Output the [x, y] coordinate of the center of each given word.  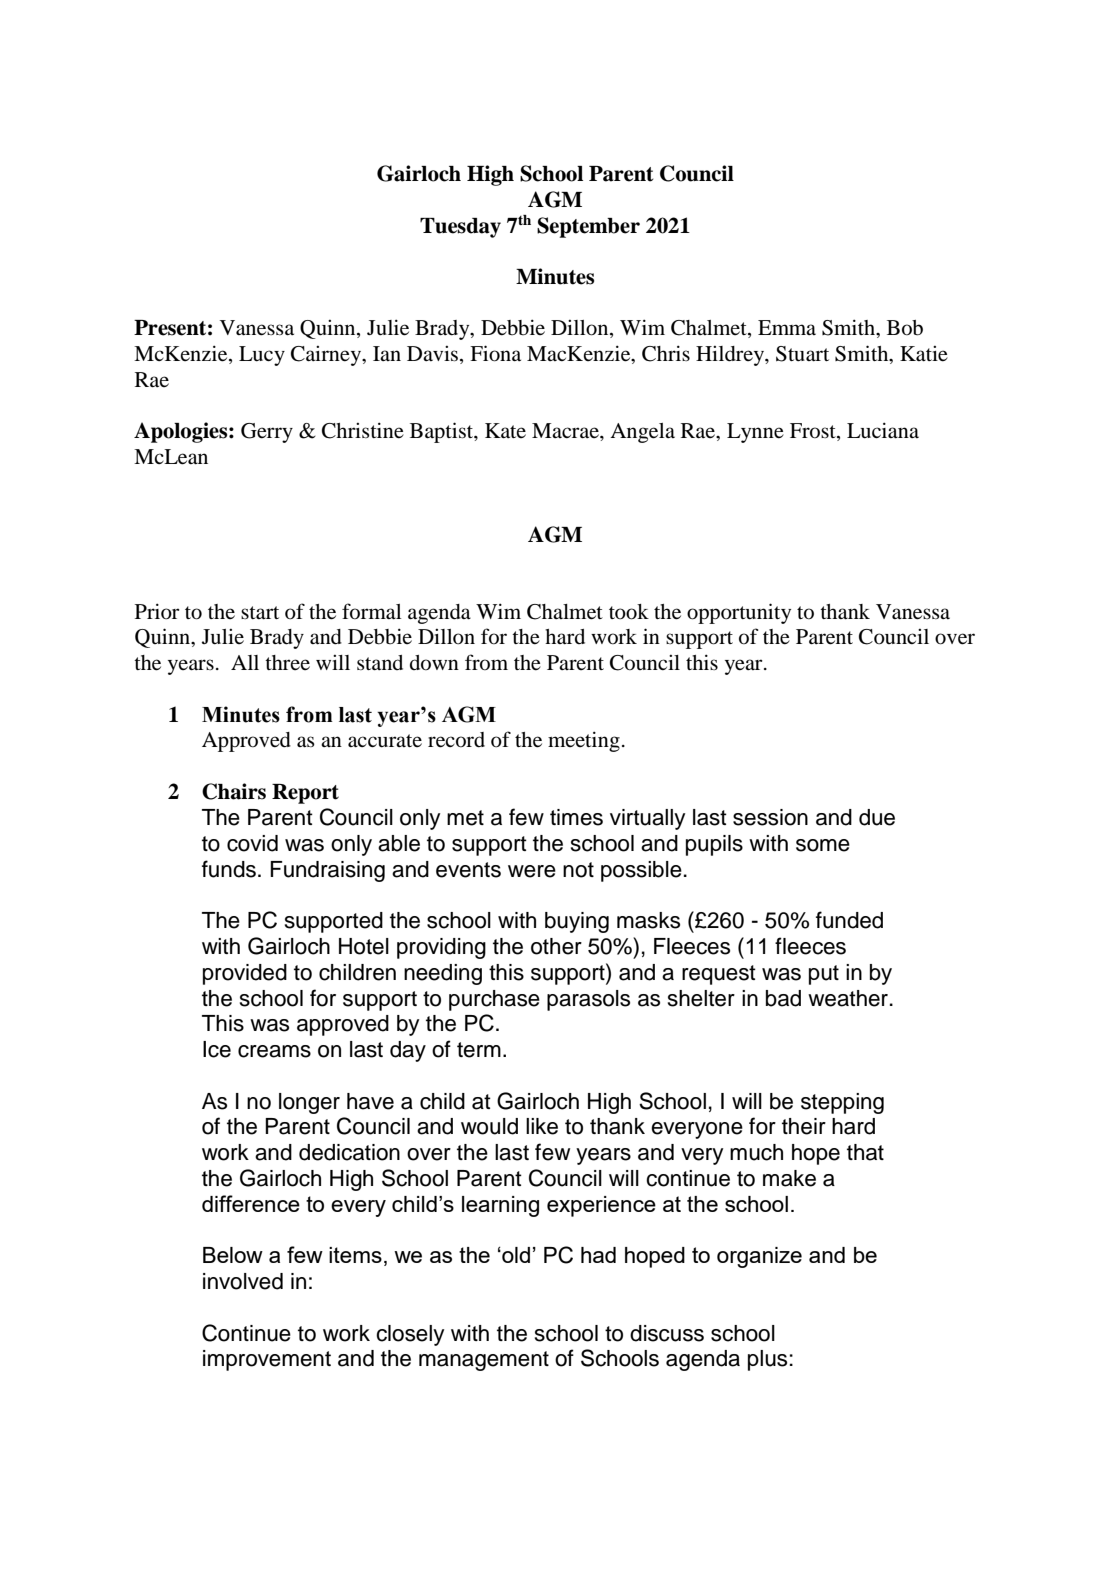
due [877, 817]
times [576, 817]
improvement [267, 1360]
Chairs [234, 791]
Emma [787, 327]
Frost [814, 432]
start [260, 613]
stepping [842, 1103]
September [588, 227]
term [479, 1050]
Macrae [566, 430]
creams [274, 1051]
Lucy [262, 356]
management [484, 1361]
